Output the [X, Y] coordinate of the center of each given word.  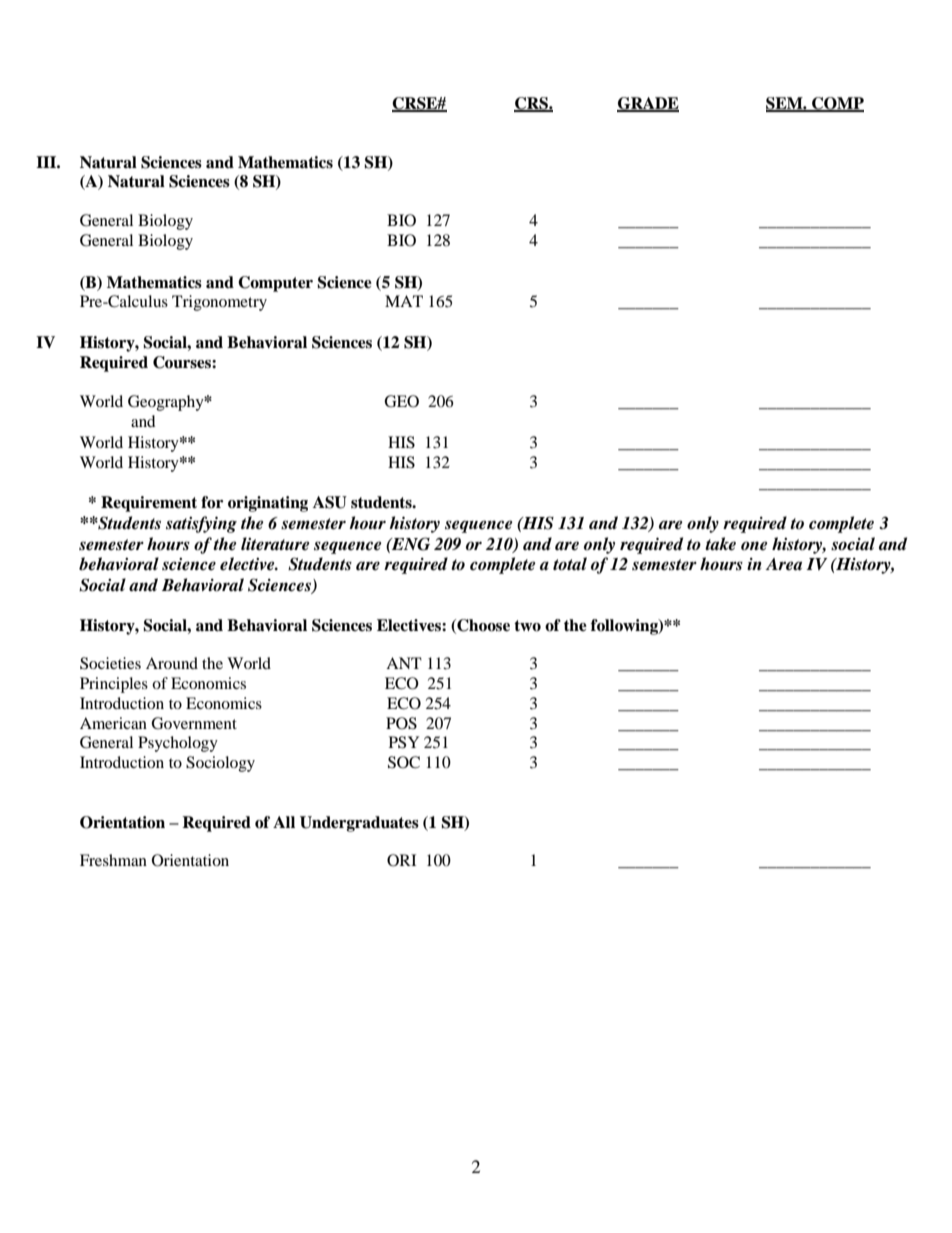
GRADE [648, 104]
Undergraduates [359, 824]
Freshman [113, 860]
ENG [410, 544]
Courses [183, 362]
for [212, 502]
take [720, 544]
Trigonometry [219, 303]
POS [401, 723]
